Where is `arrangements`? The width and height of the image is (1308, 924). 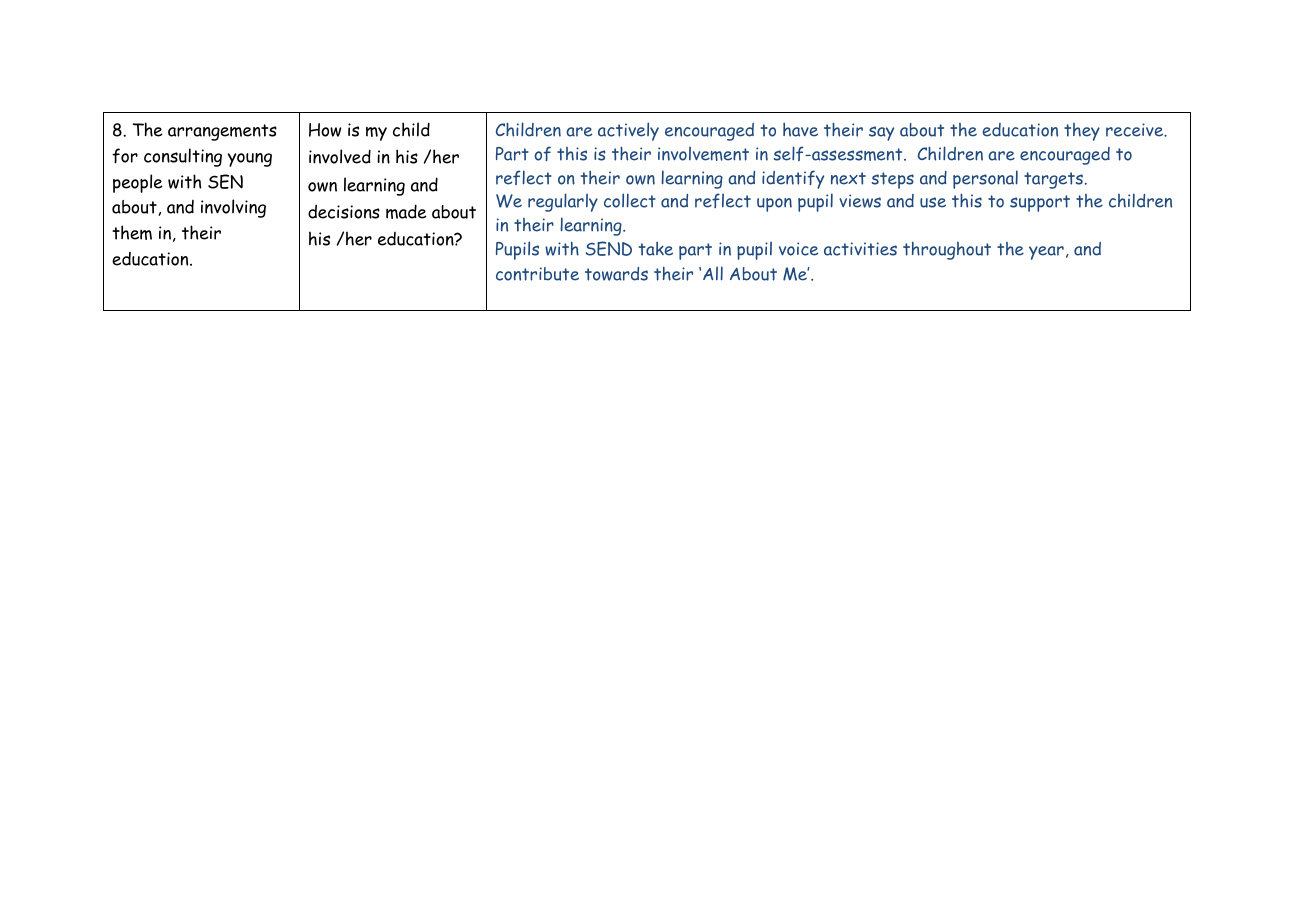 arrangements is located at coordinates (222, 132).
